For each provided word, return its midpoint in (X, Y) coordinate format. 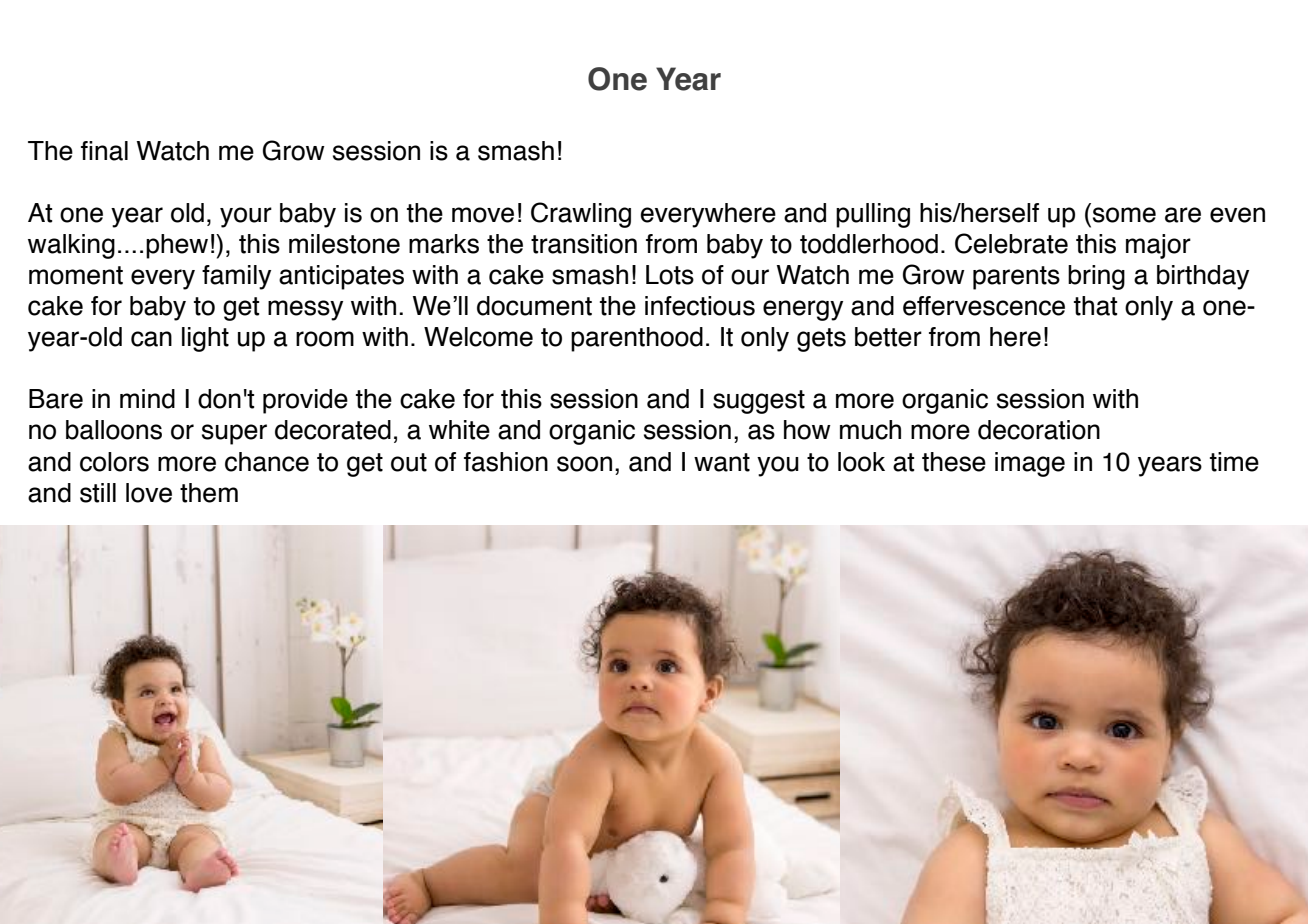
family (236, 277)
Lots (670, 275)
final (104, 151)
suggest (759, 402)
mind (147, 399)
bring (1096, 277)
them (209, 493)
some (1124, 215)
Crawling (581, 215)
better (888, 337)
